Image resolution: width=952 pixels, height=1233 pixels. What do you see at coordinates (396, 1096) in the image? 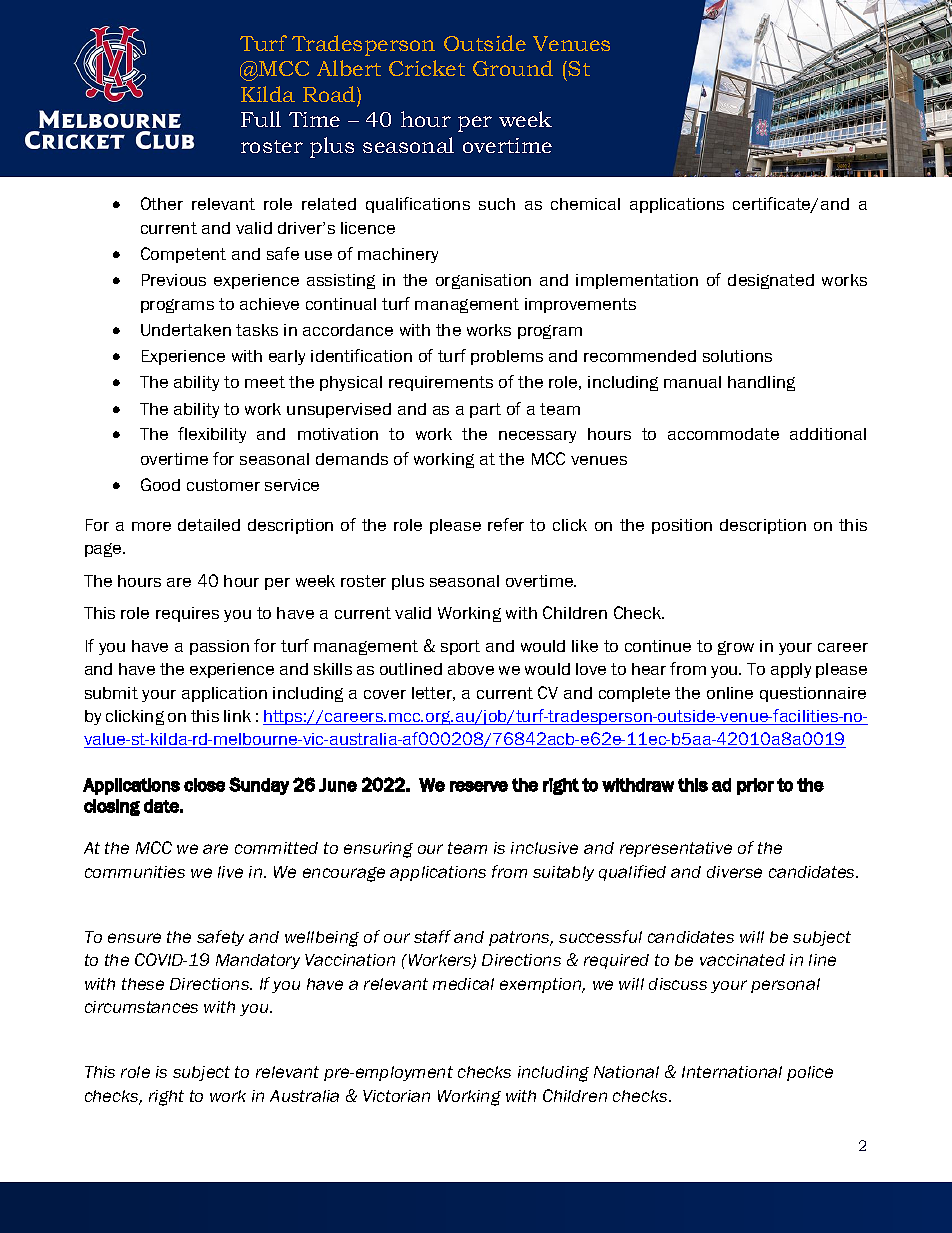
I see `Victorian` at bounding box center [396, 1096].
